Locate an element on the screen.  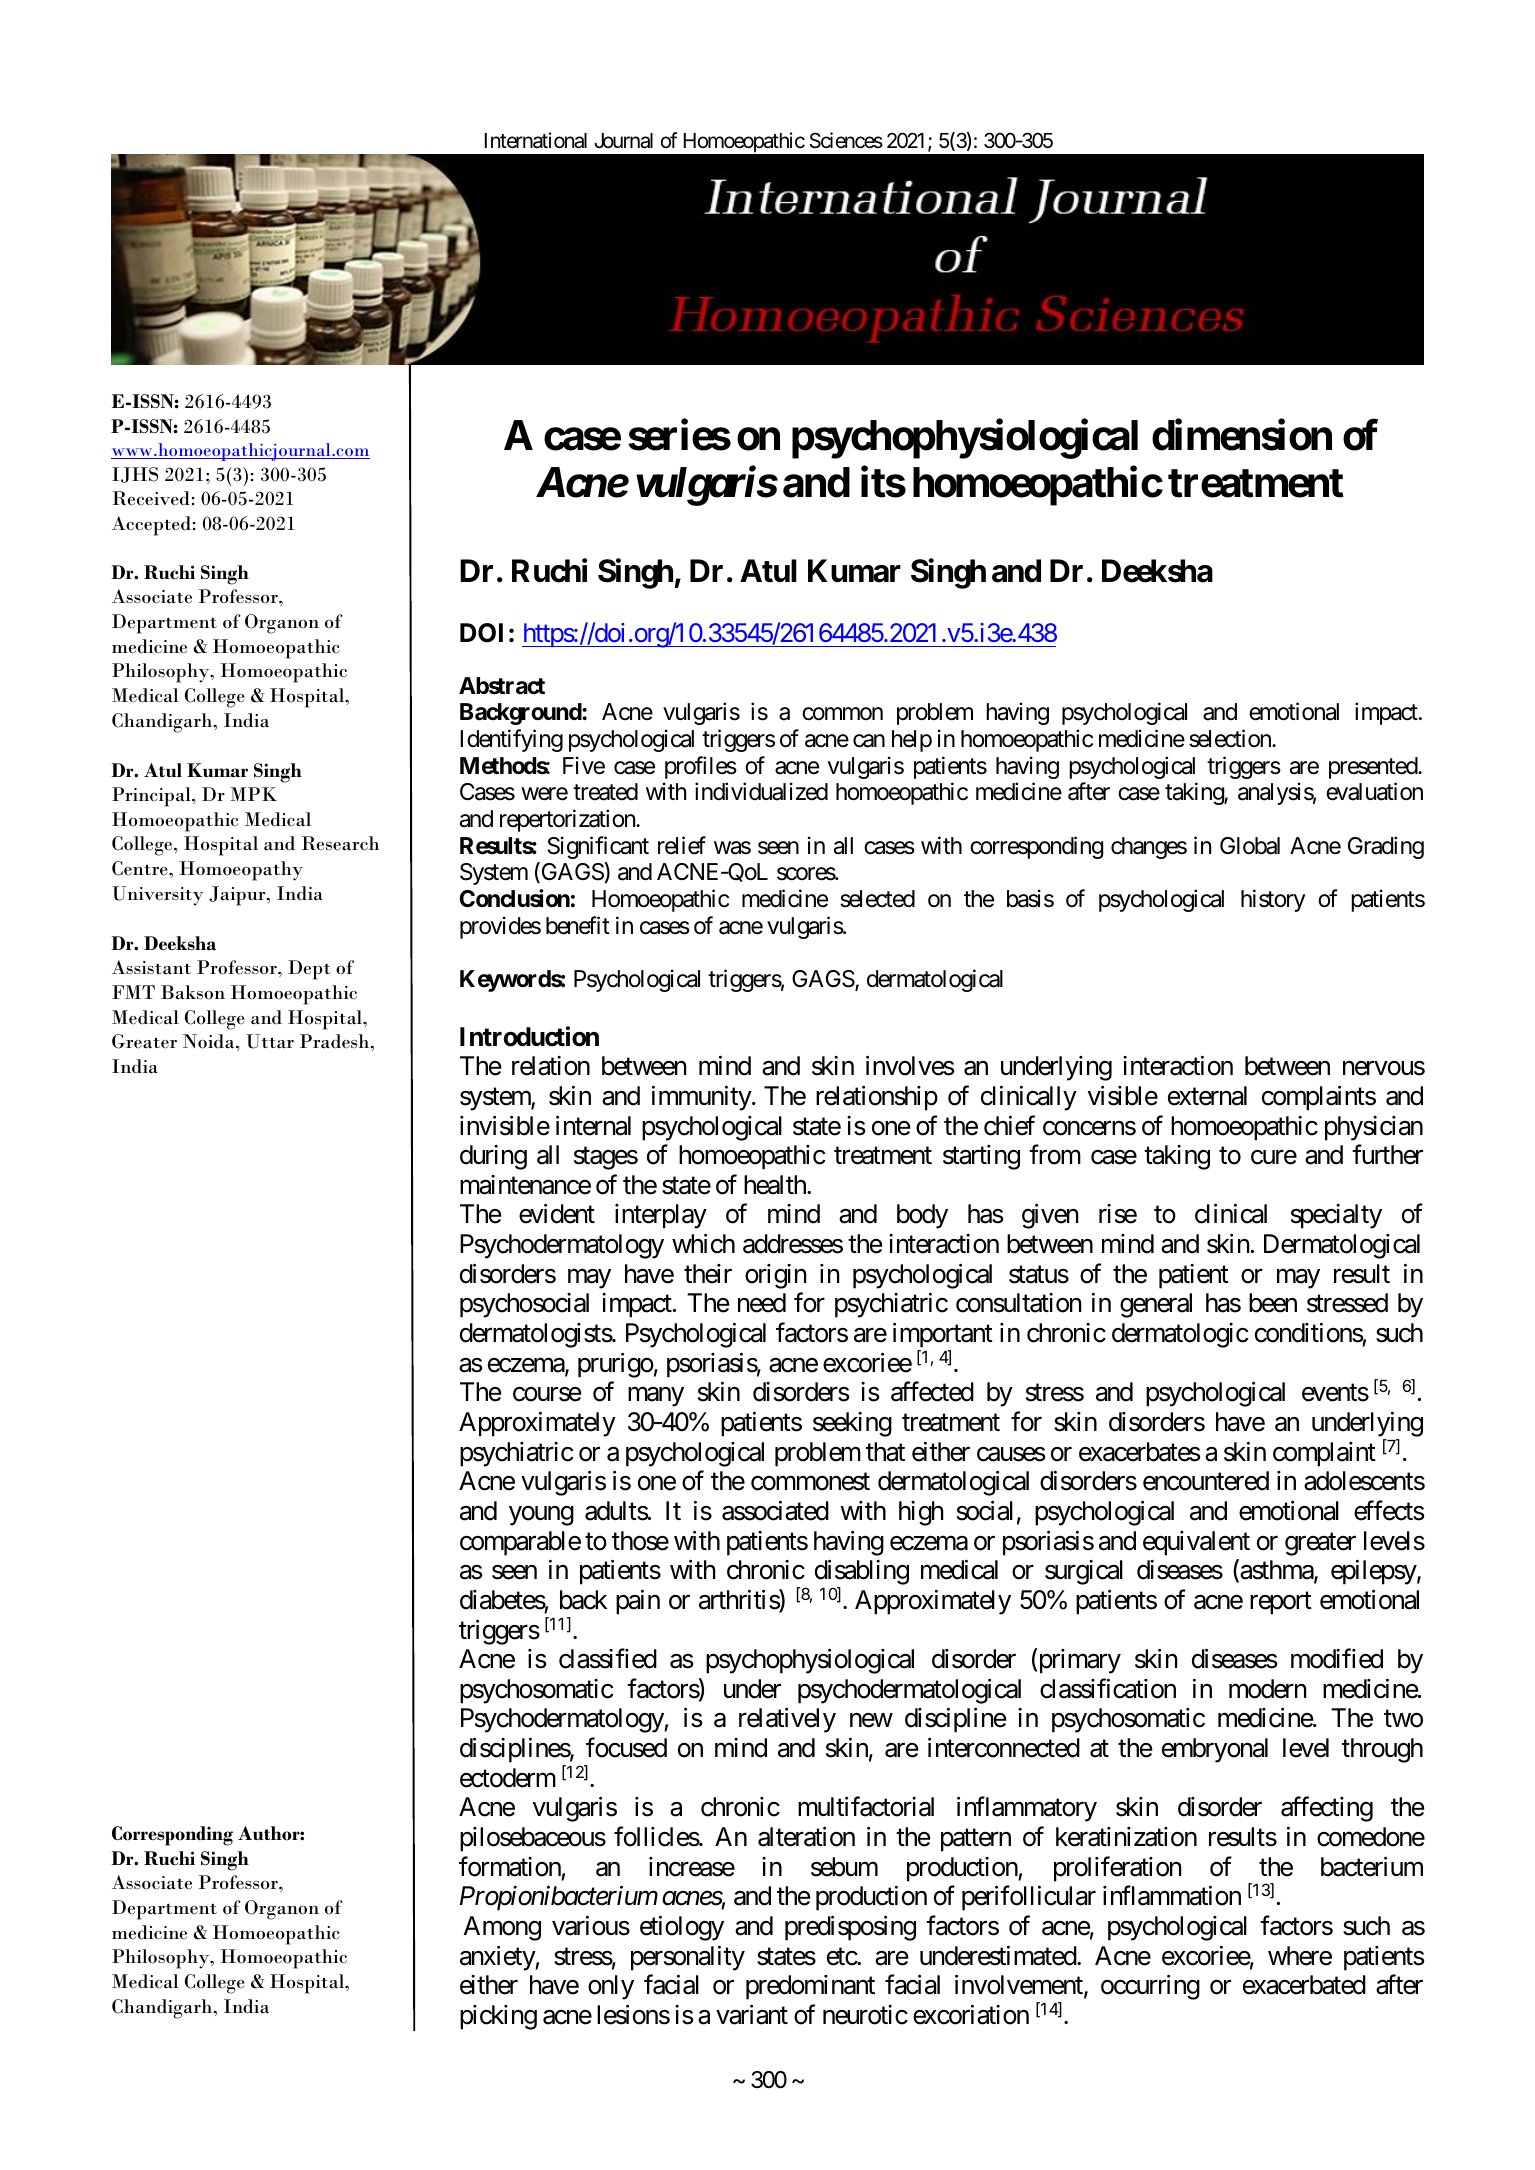
external is located at coordinates (1207, 1096).
